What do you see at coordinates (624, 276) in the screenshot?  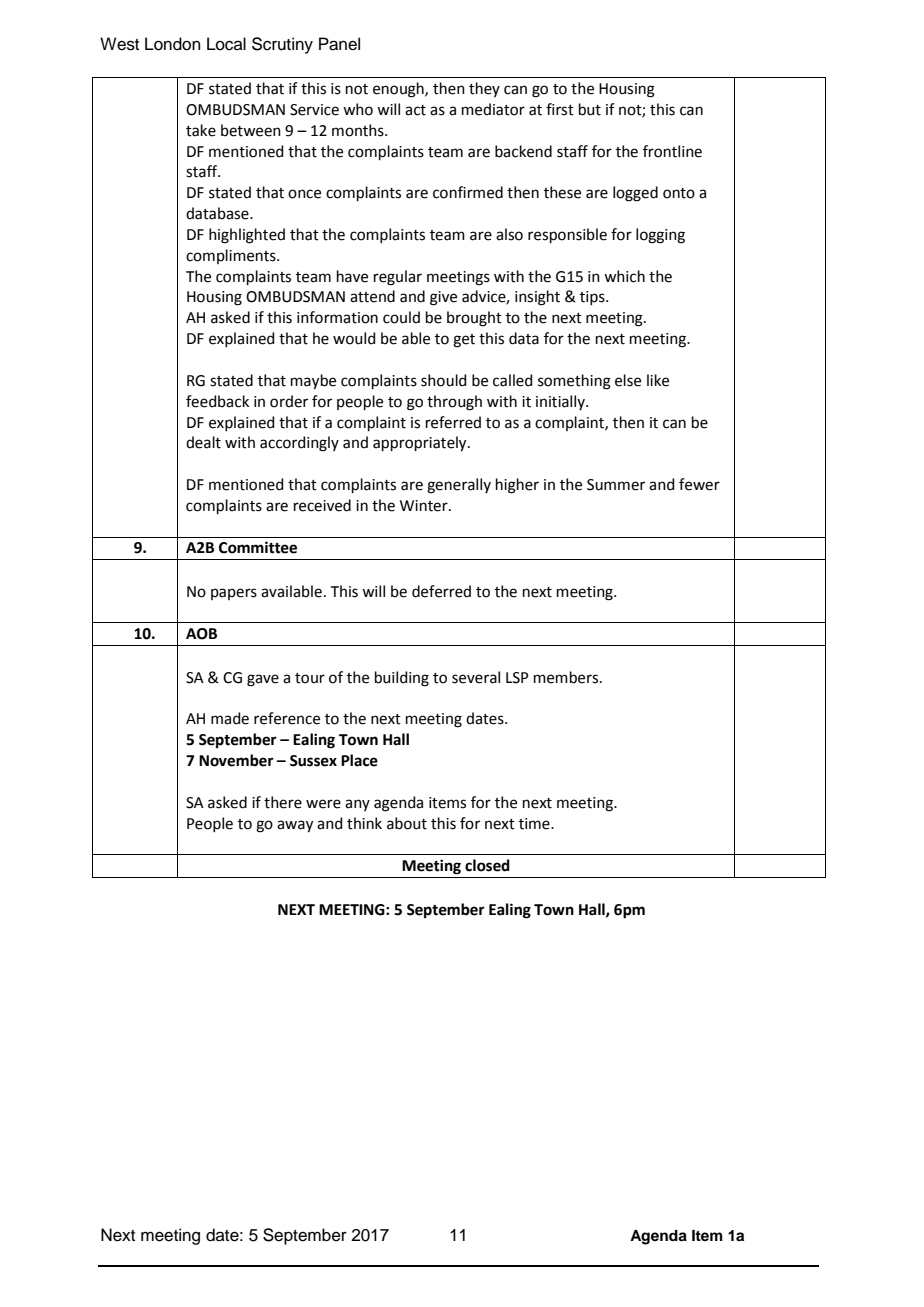 I see `which` at bounding box center [624, 276].
